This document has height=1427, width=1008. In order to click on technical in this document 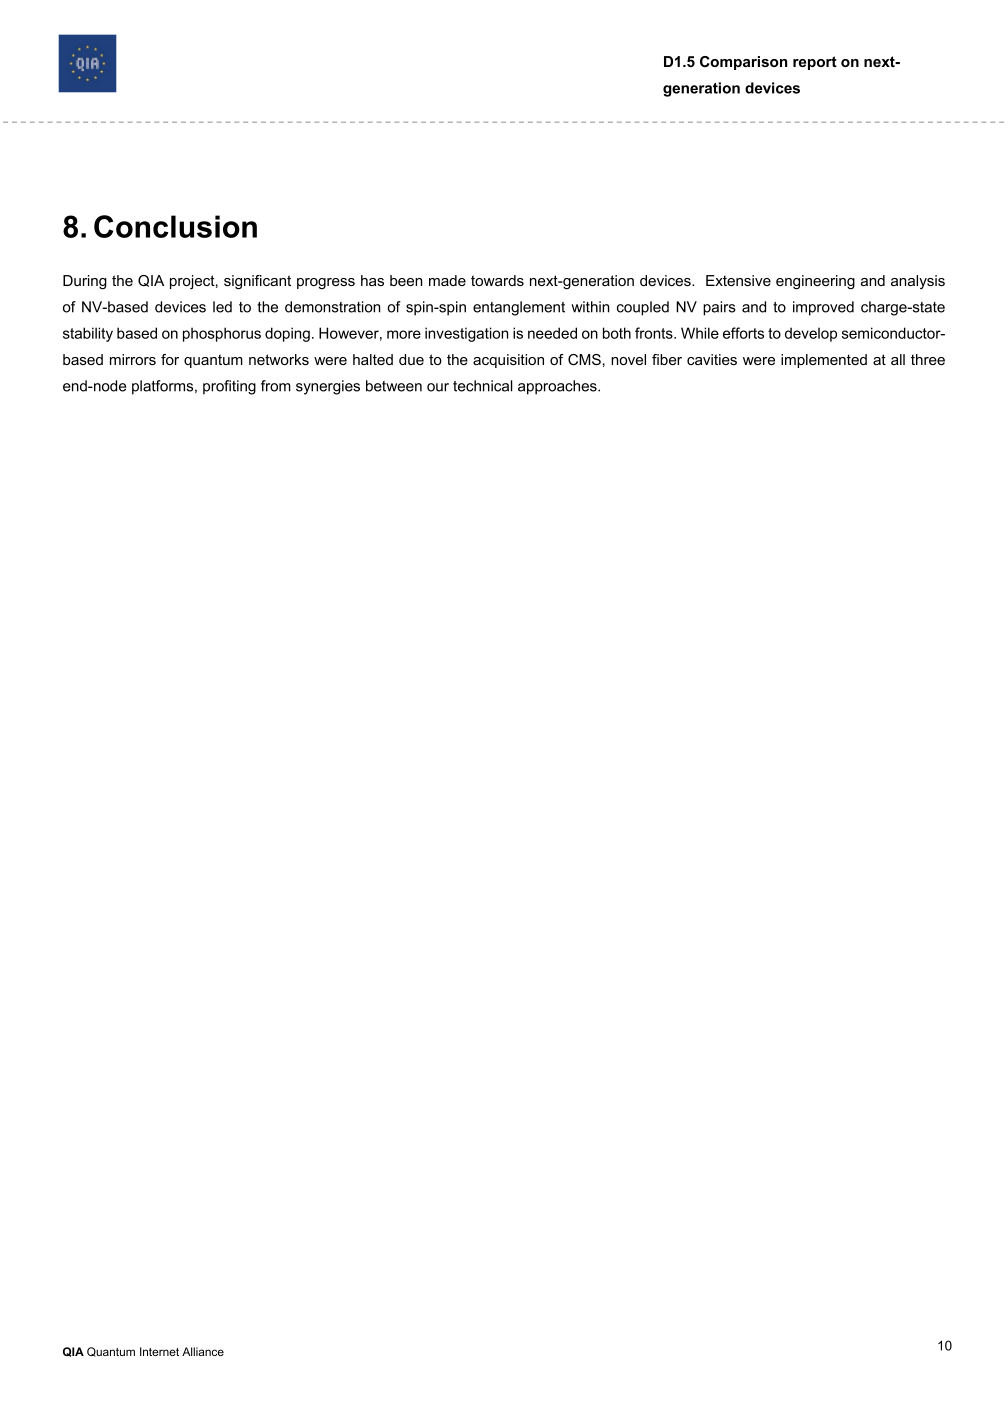, I will do `click(482, 386)`.
